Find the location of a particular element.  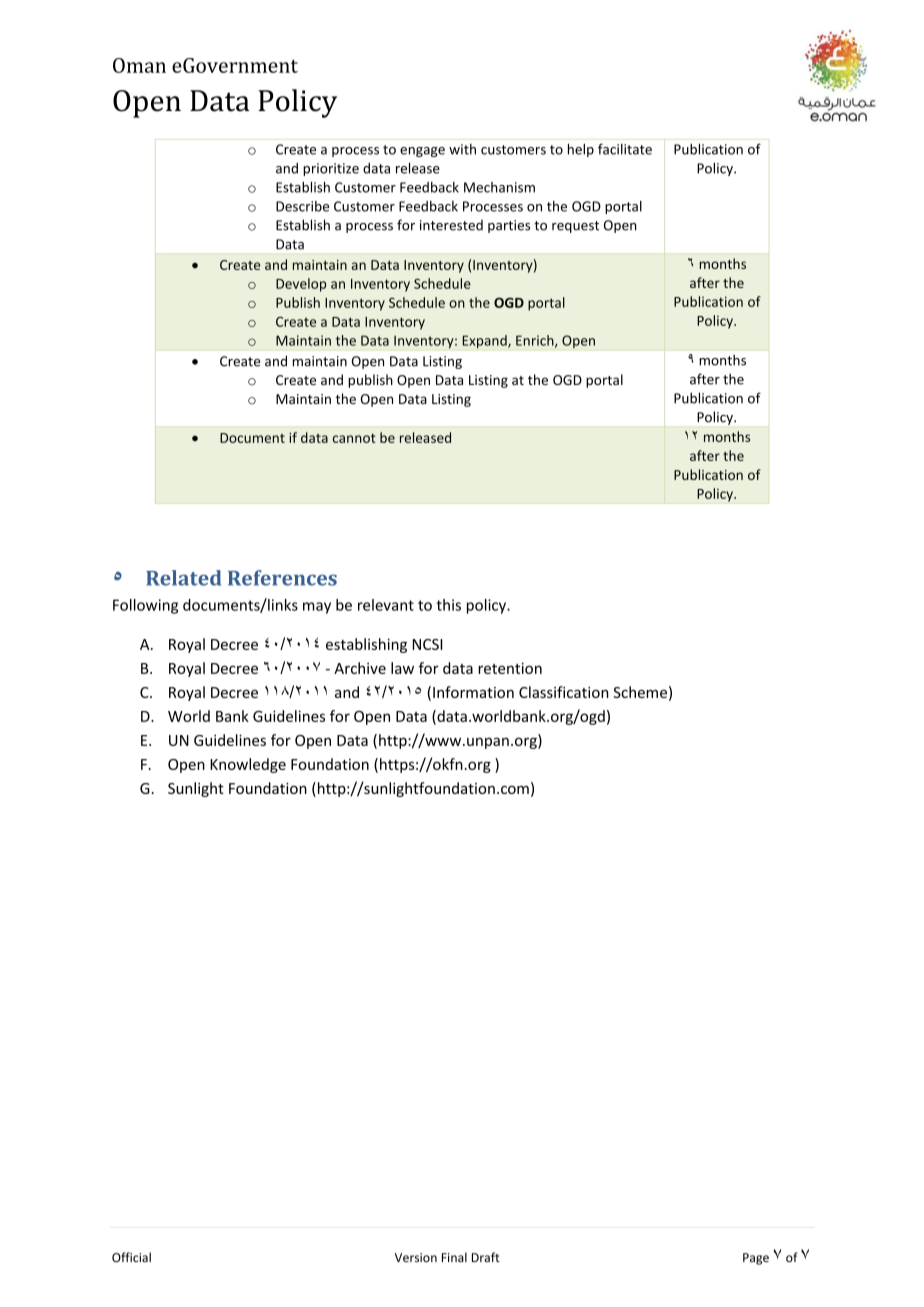

Following is located at coordinates (145, 606).
